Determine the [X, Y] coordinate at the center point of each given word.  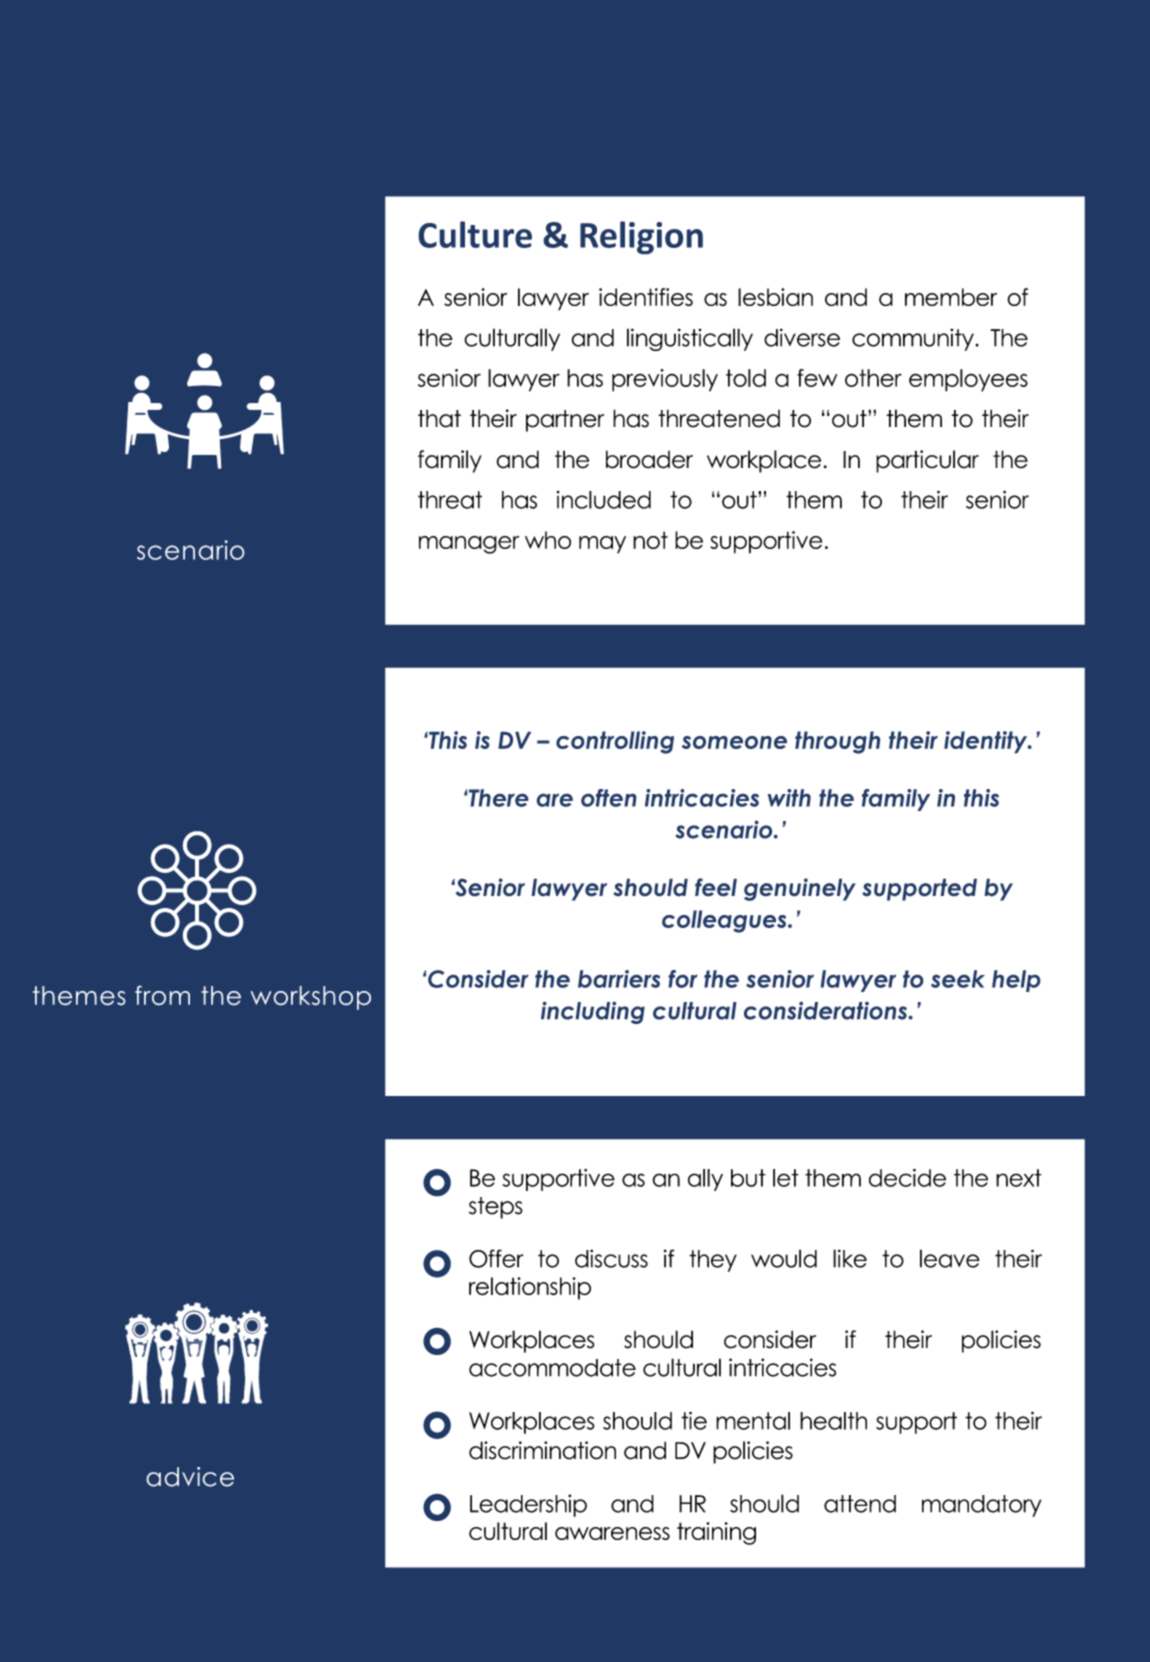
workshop [310, 998]
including [593, 1012]
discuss [611, 1258]
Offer [496, 1258]
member [951, 297]
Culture [475, 234]
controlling [615, 742]
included [604, 500]
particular [927, 461]
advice [190, 1477]
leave [950, 1258]
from [162, 995]
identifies [646, 297]
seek [958, 979]
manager [469, 545]
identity [987, 742]
